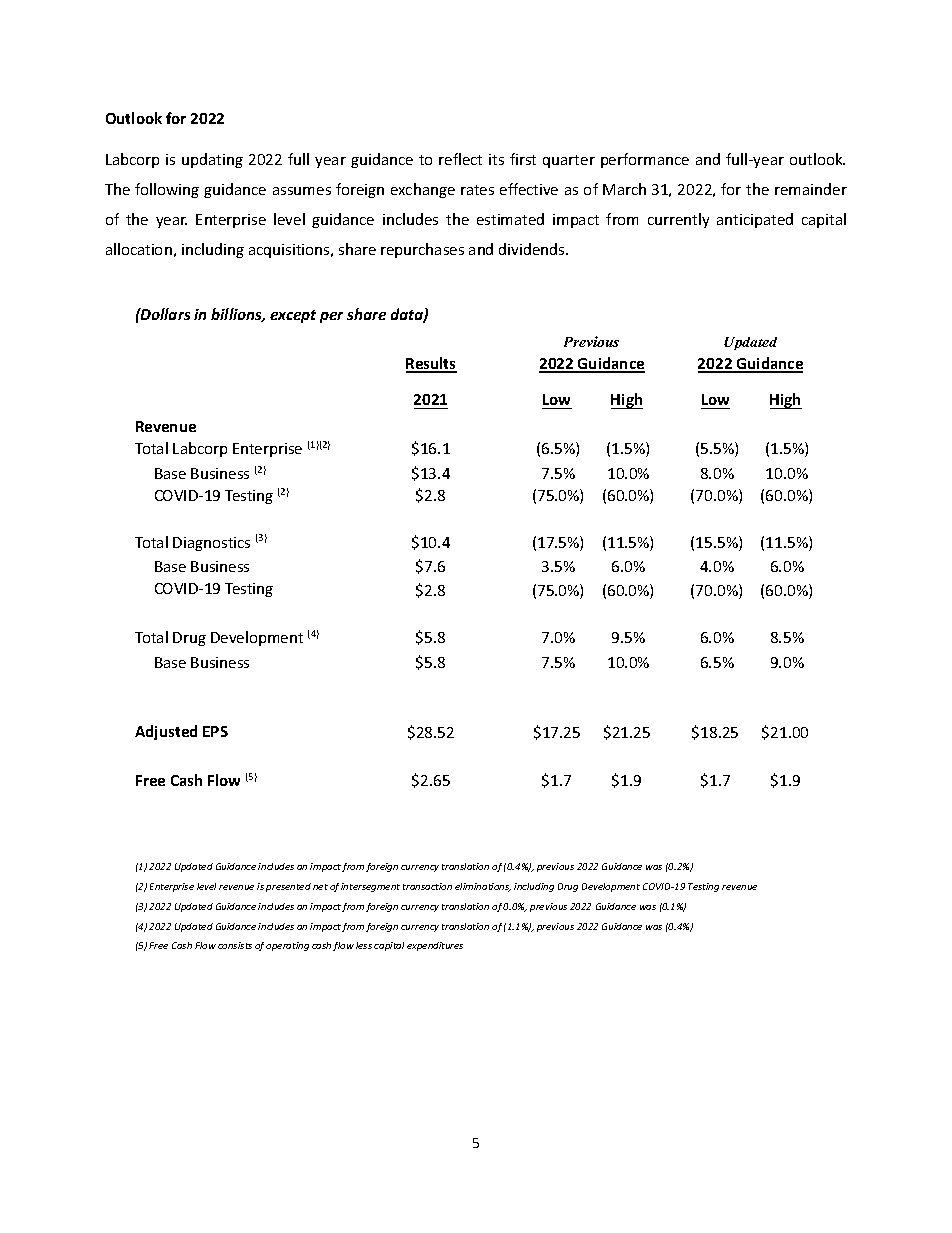  What do you see at coordinates (483, 887) in the screenshot?
I see `eliminations` at bounding box center [483, 887].
